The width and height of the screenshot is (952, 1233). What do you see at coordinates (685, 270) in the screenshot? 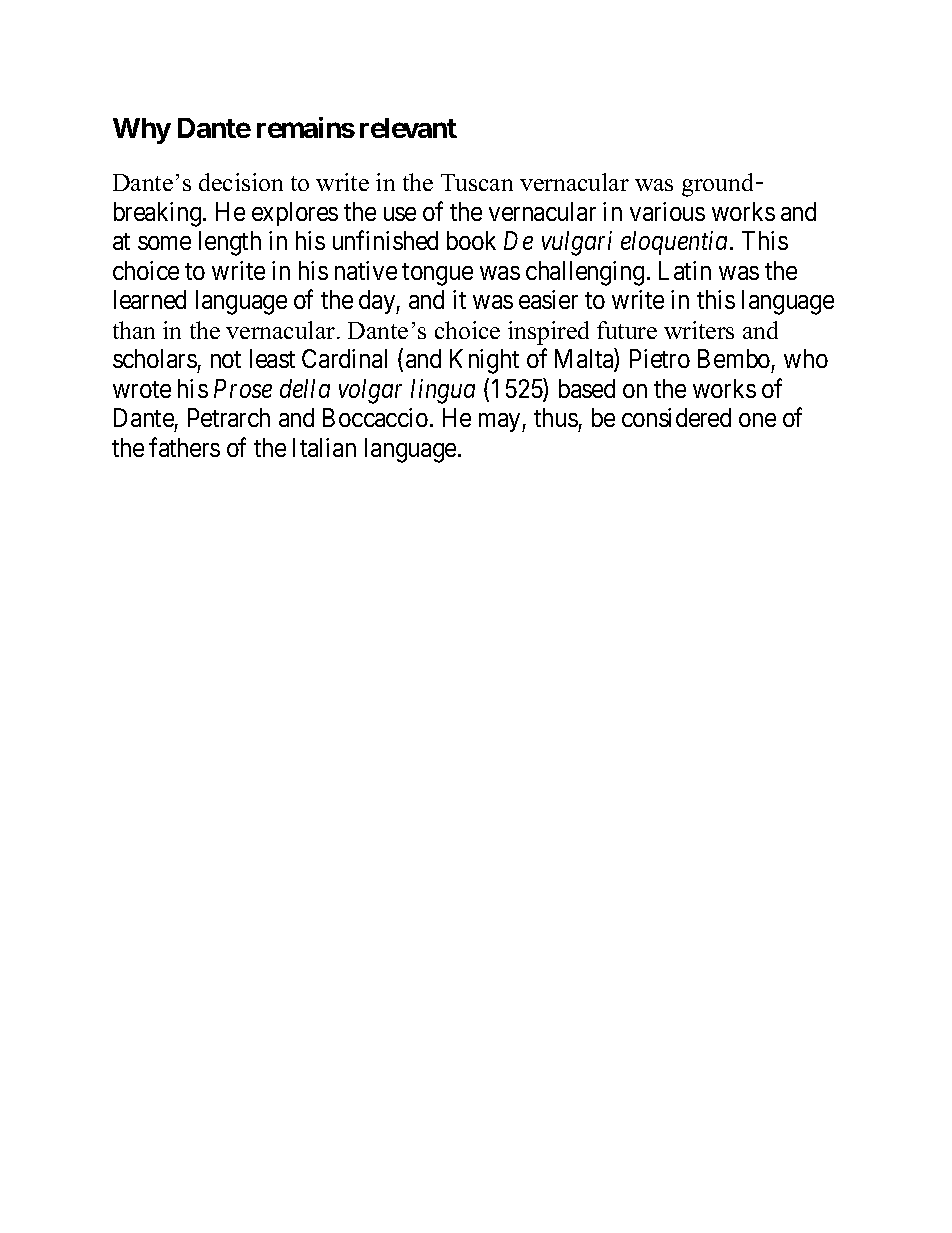
I see `Latin` at bounding box center [685, 270].
